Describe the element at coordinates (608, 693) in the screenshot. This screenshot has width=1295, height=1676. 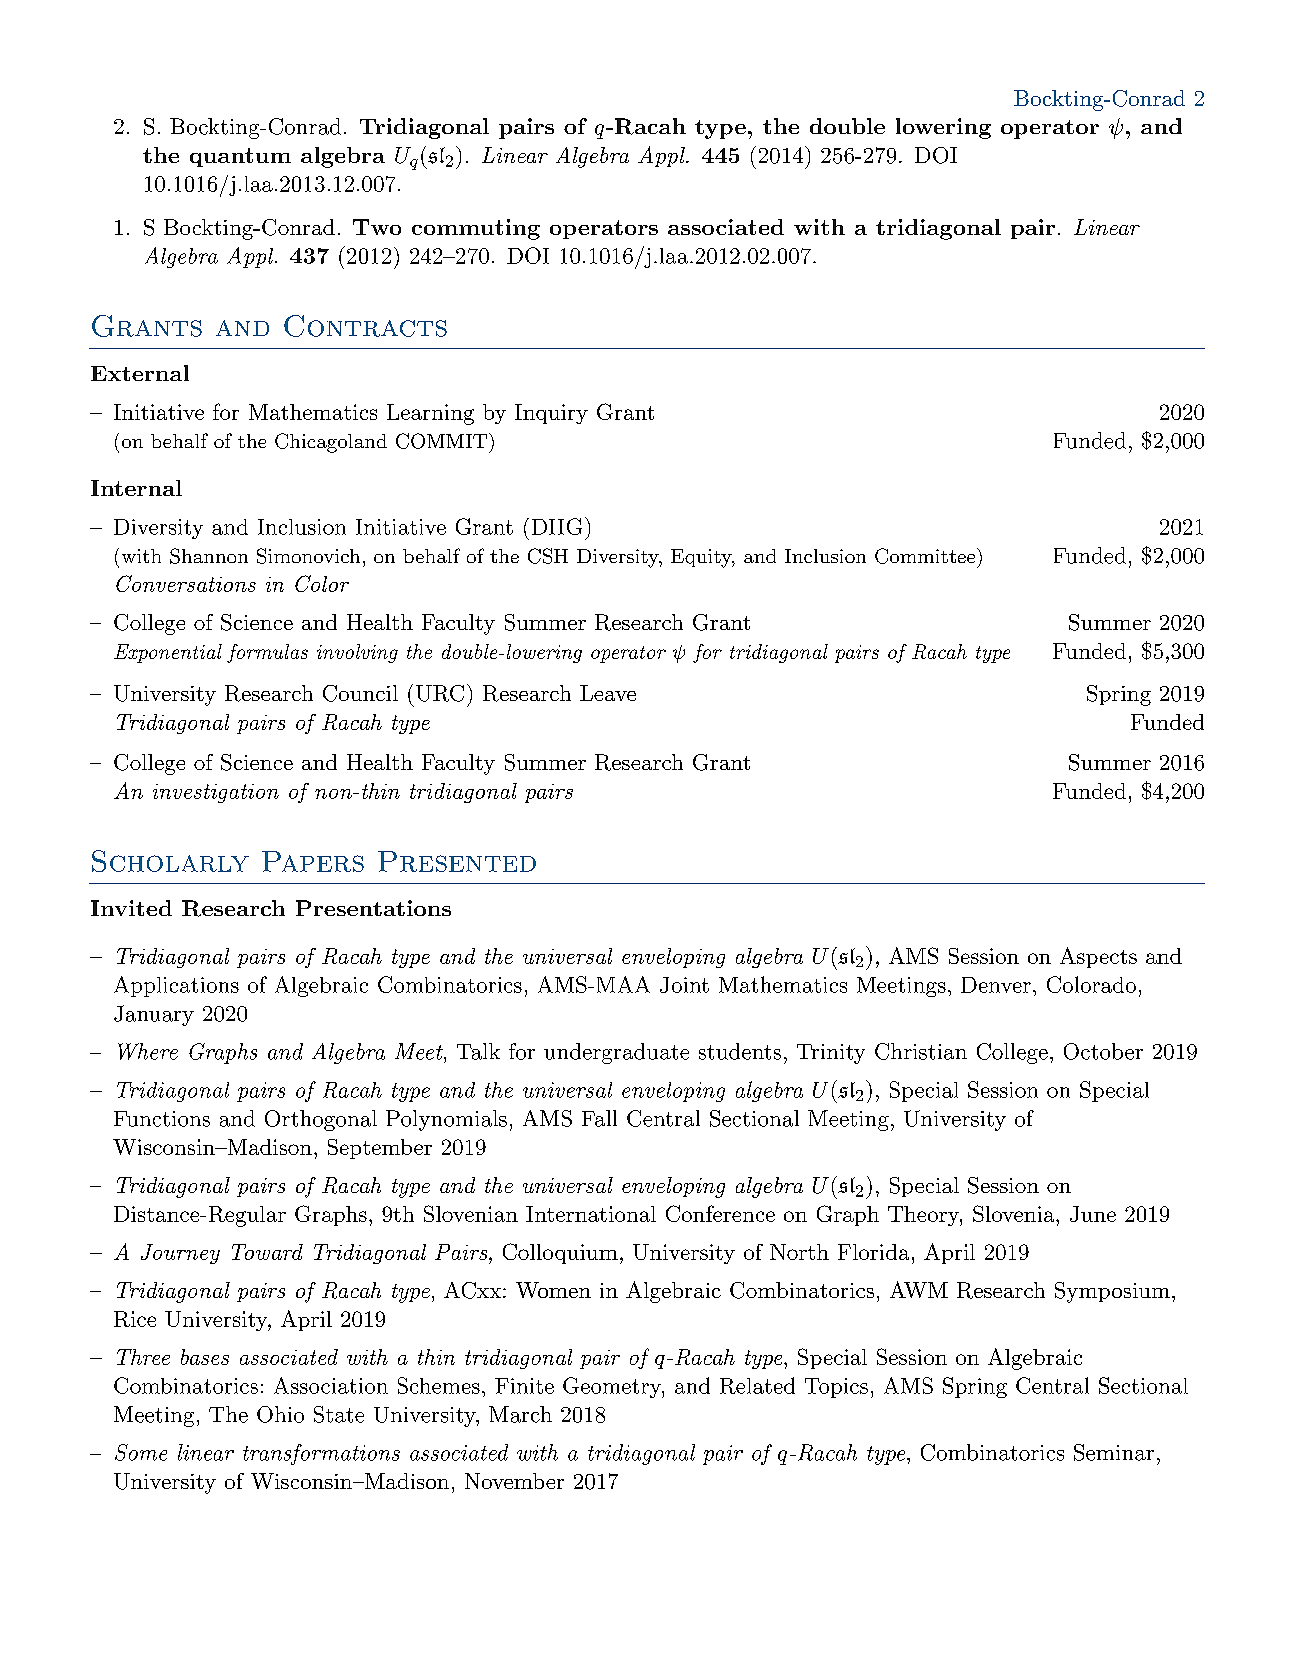
I see `Leave` at that location.
